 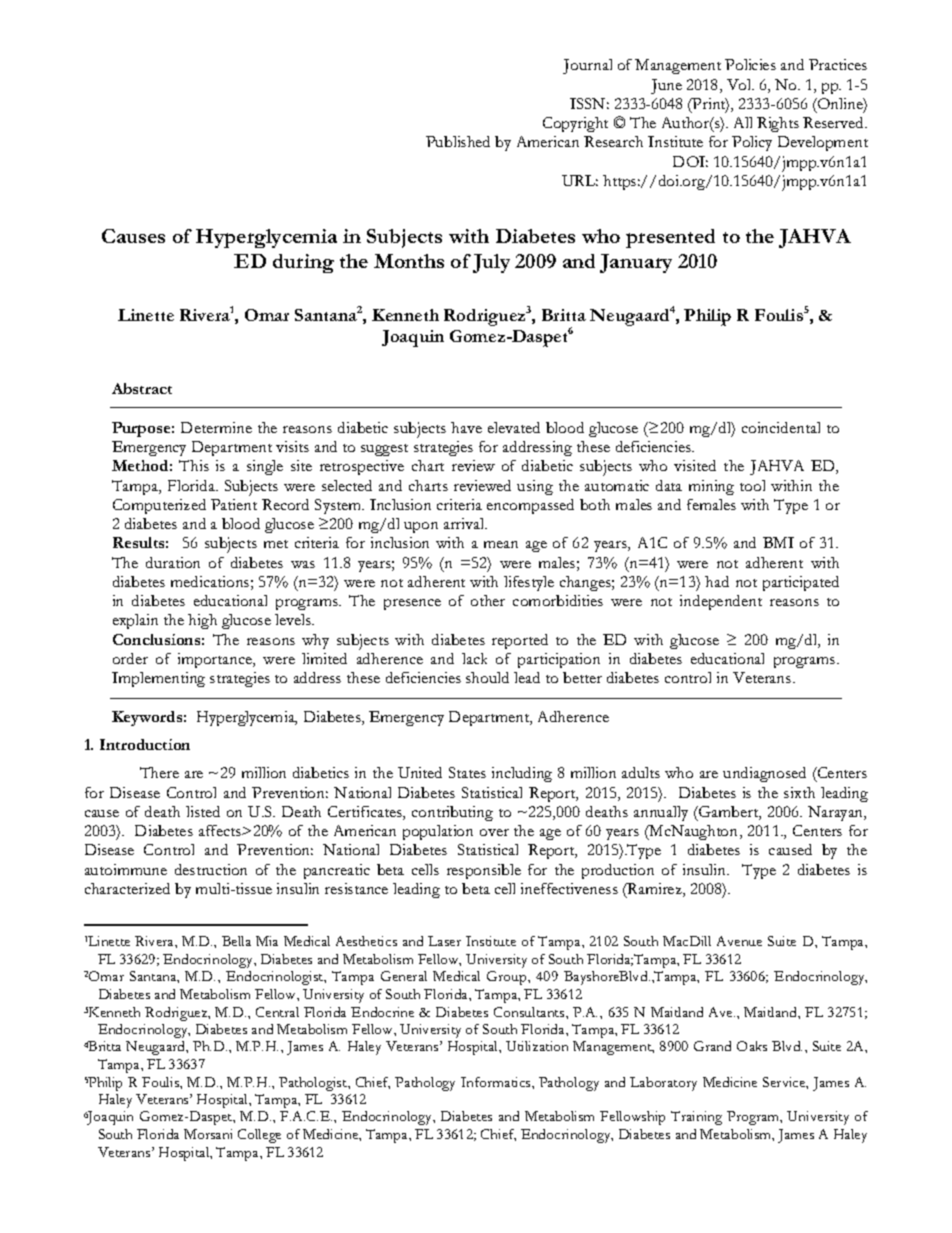 What do you see at coordinates (303, 263) in the image?
I see `during` at bounding box center [303, 263].
